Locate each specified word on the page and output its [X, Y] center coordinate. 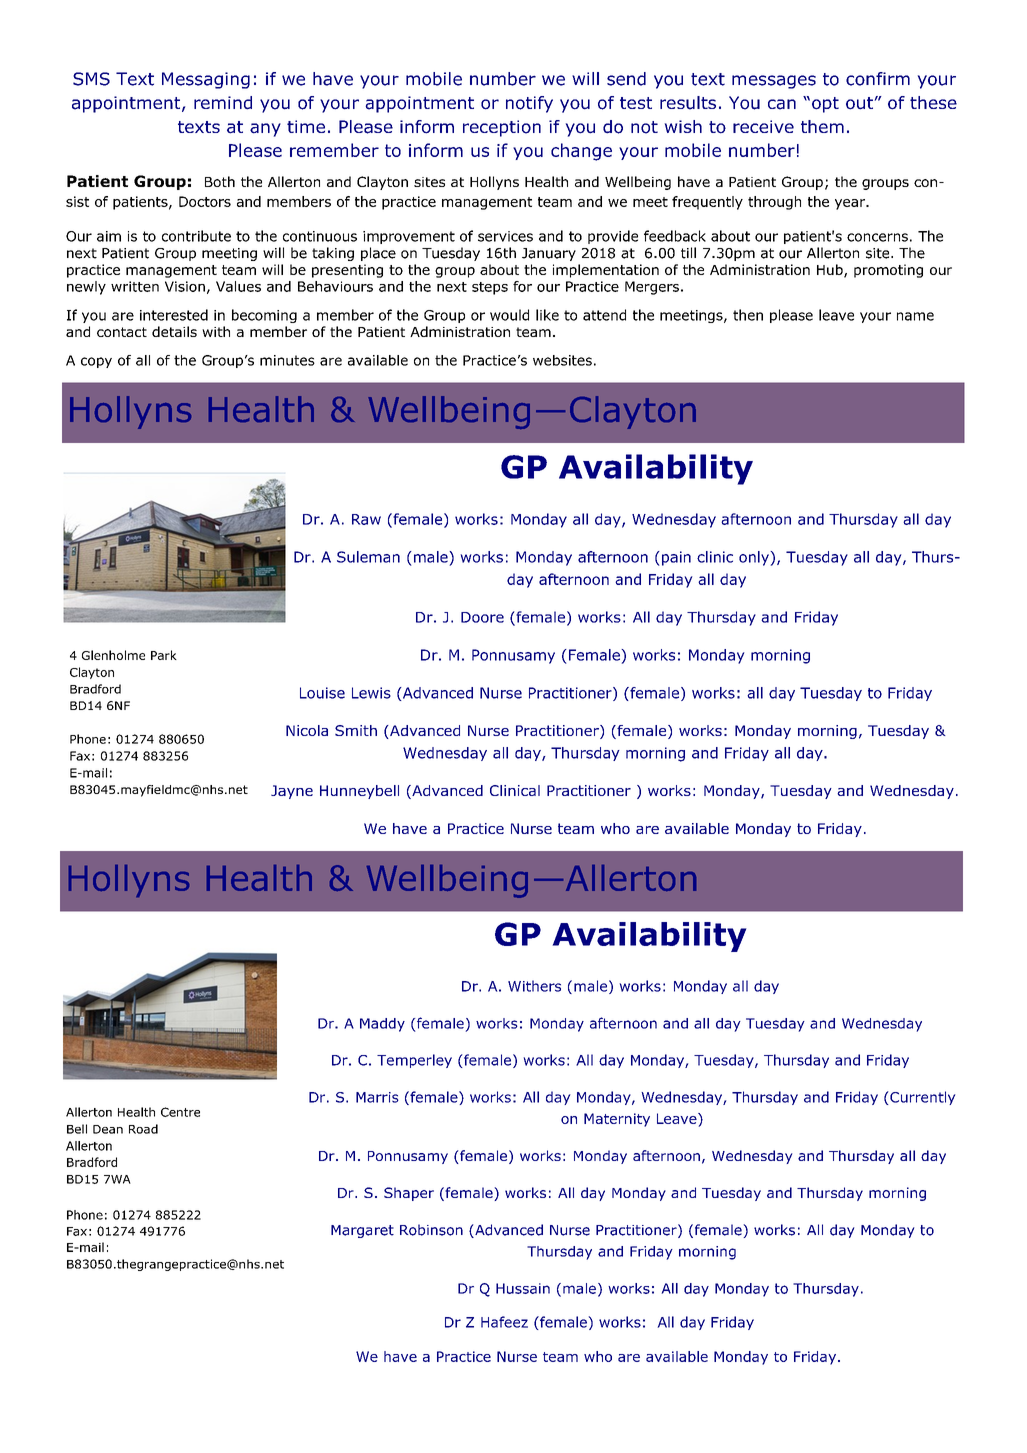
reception [502, 128]
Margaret [362, 1231]
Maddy [382, 1025]
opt [825, 105]
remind [223, 103]
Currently [922, 1098]
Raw [366, 519]
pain [675, 558]
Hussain [523, 1288]
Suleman [368, 557]
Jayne [292, 792]
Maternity [617, 1120]
